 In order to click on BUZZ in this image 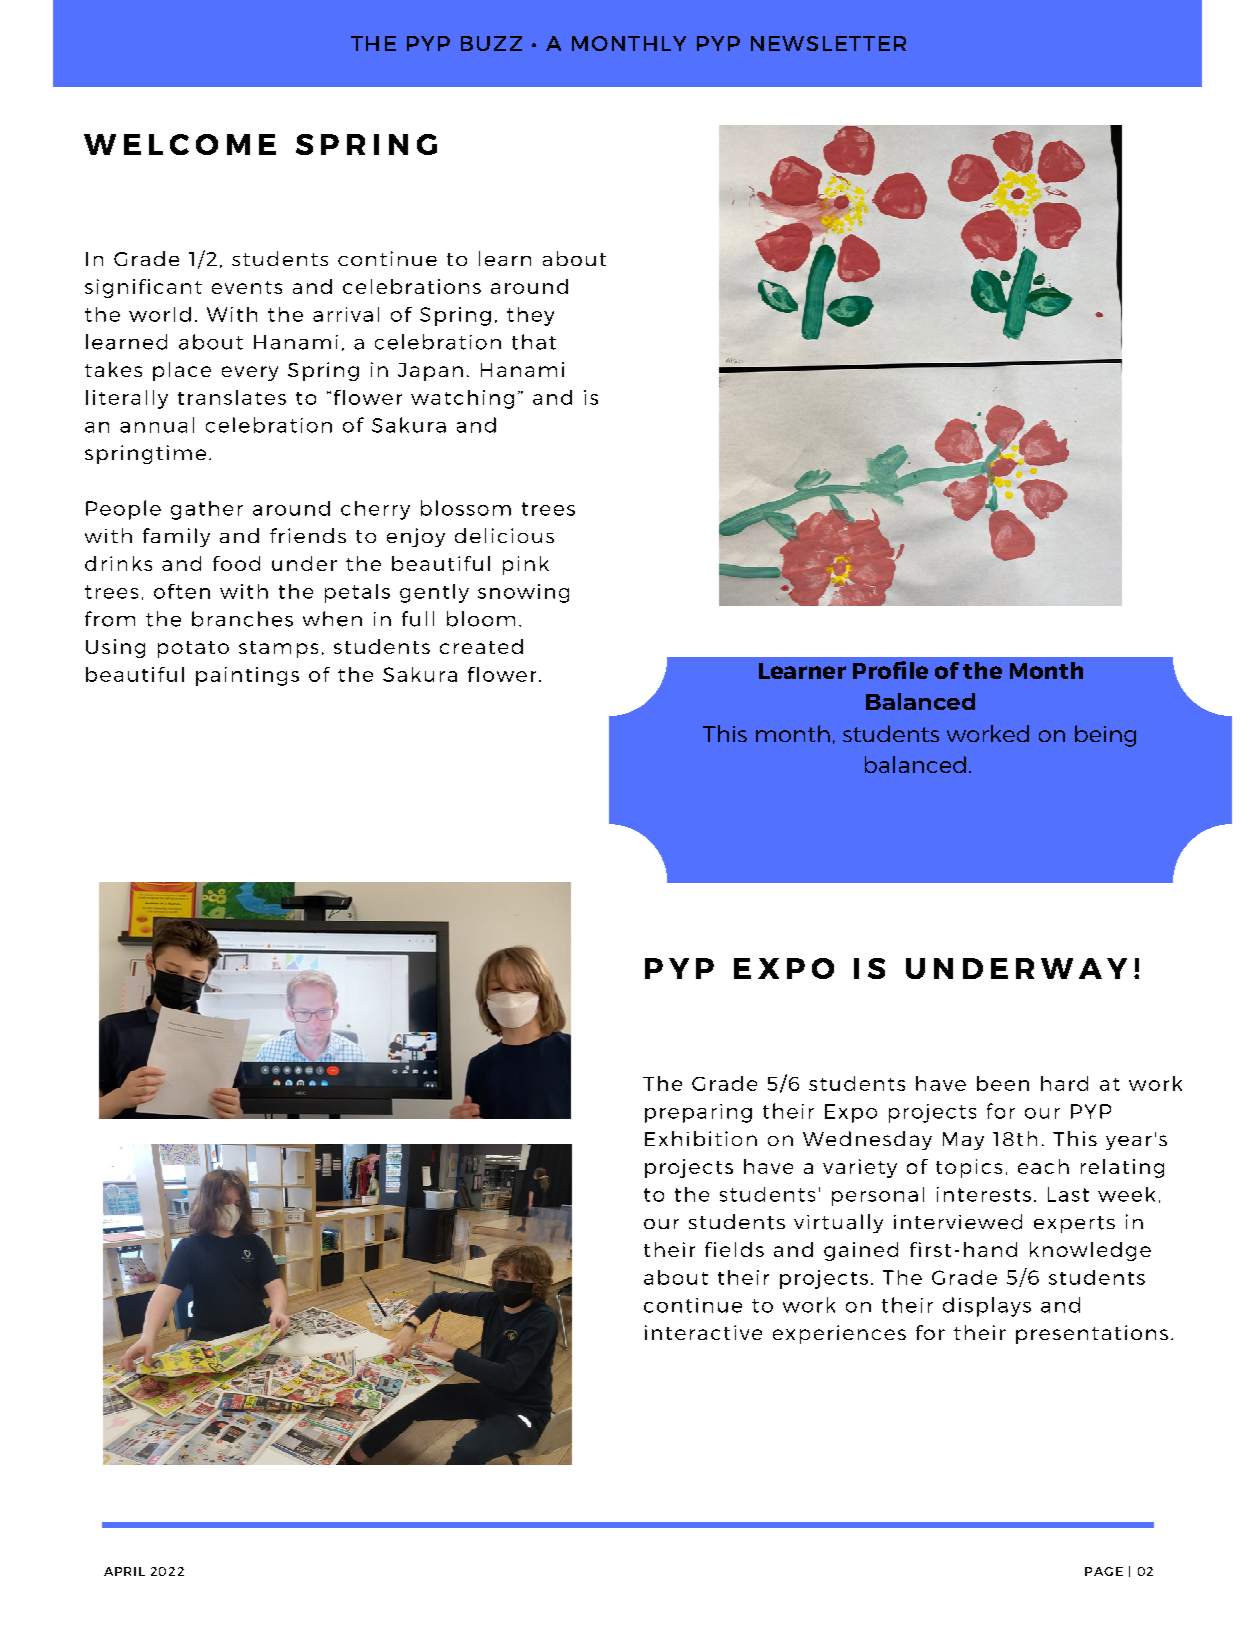, I will do `click(491, 43)`.
